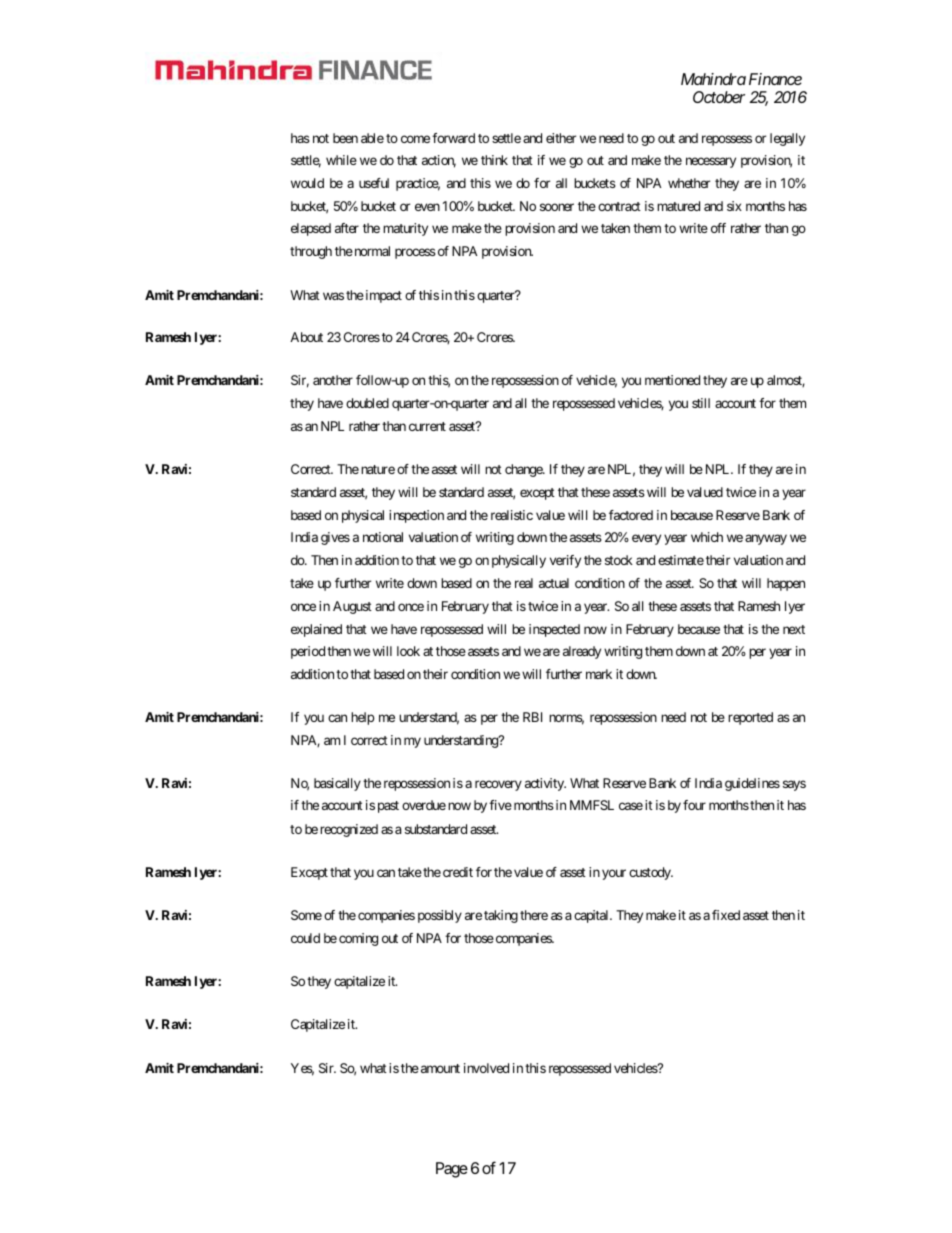 This screenshot has width=952, height=1233. Describe the element at coordinates (382, 296) in the screenshot. I see `impact` at that location.
